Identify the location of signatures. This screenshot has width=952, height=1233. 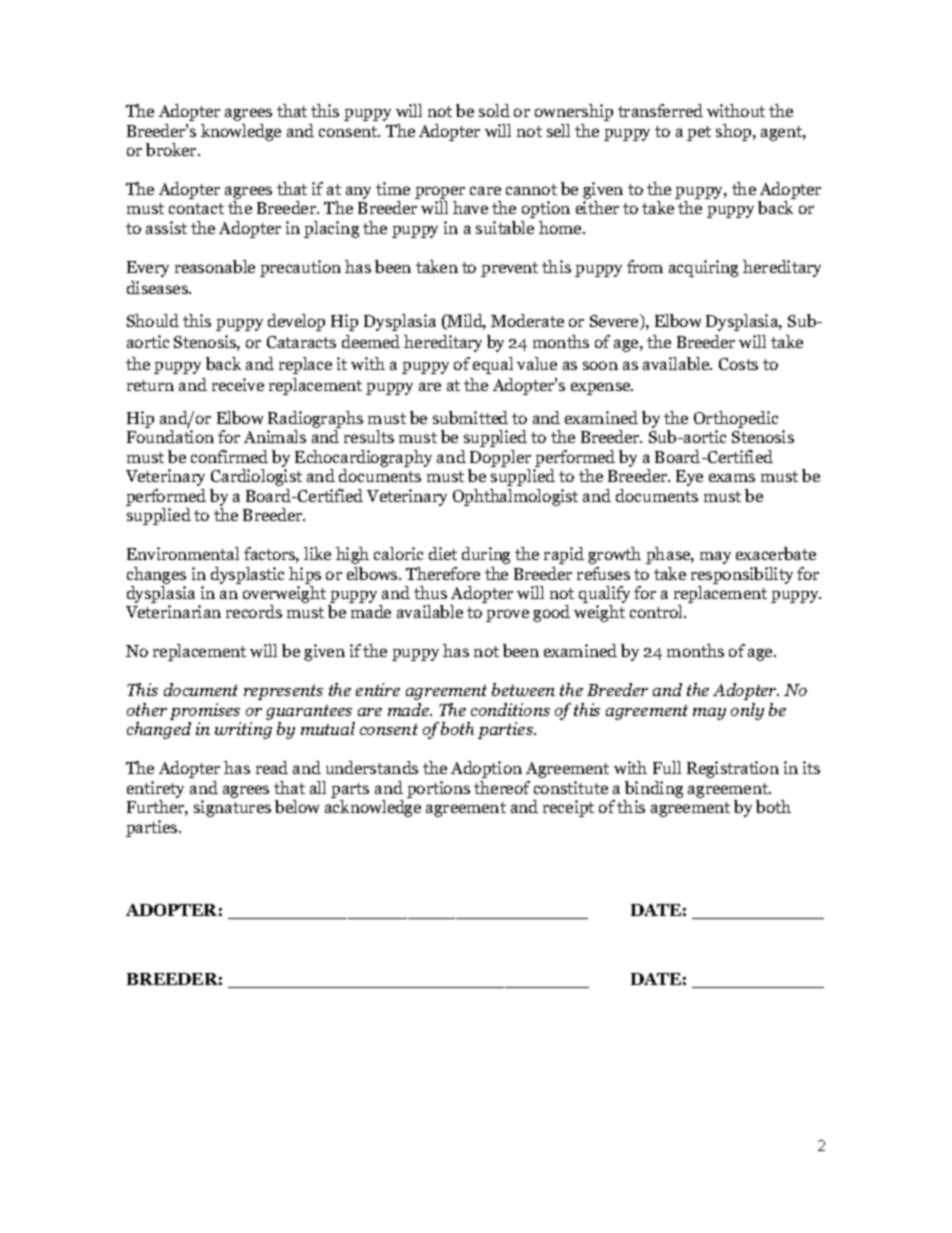
(232, 808).
